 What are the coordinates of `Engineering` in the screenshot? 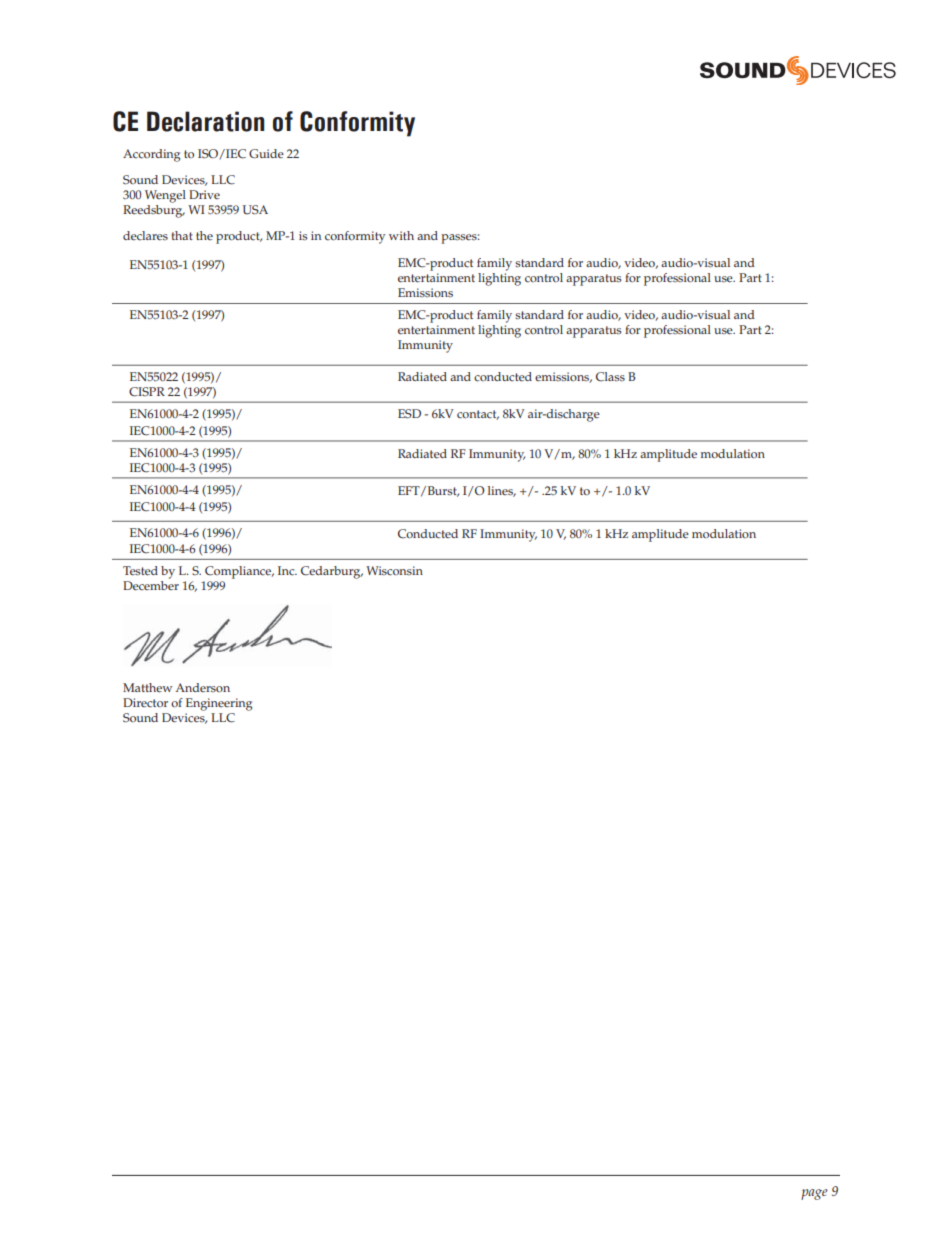 It's located at (219, 704).
